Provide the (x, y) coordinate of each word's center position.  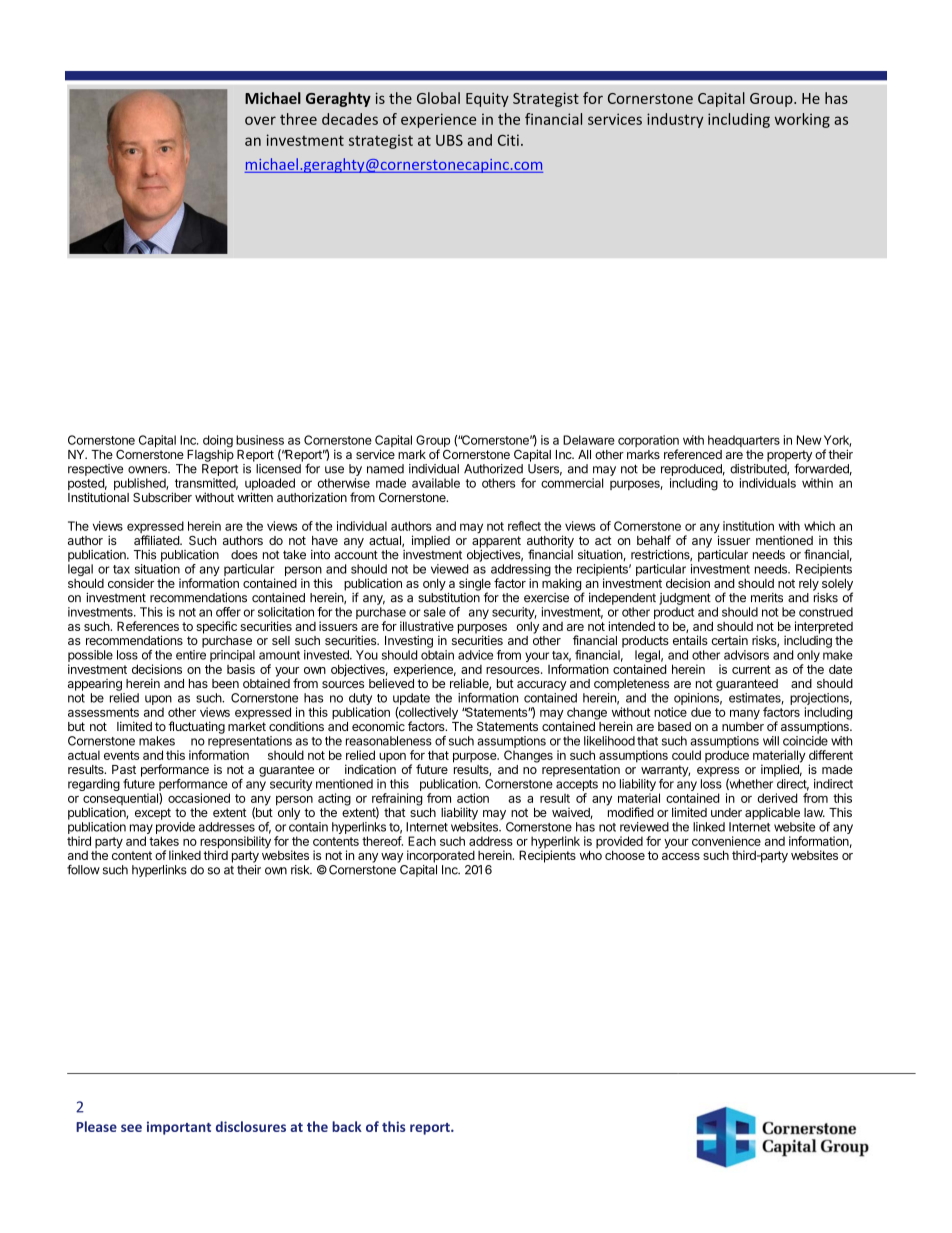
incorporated (441, 856)
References (148, 626)
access (681, 856)
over (260, 120)
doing (218, 442)
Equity (487, 100)
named (385, 469)
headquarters (744, 441)
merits (767, 598)
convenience (726, 841)
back (347, 1126)
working (802, 120)
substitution (449, 598)
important (179, 1128)
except (153, 814)
